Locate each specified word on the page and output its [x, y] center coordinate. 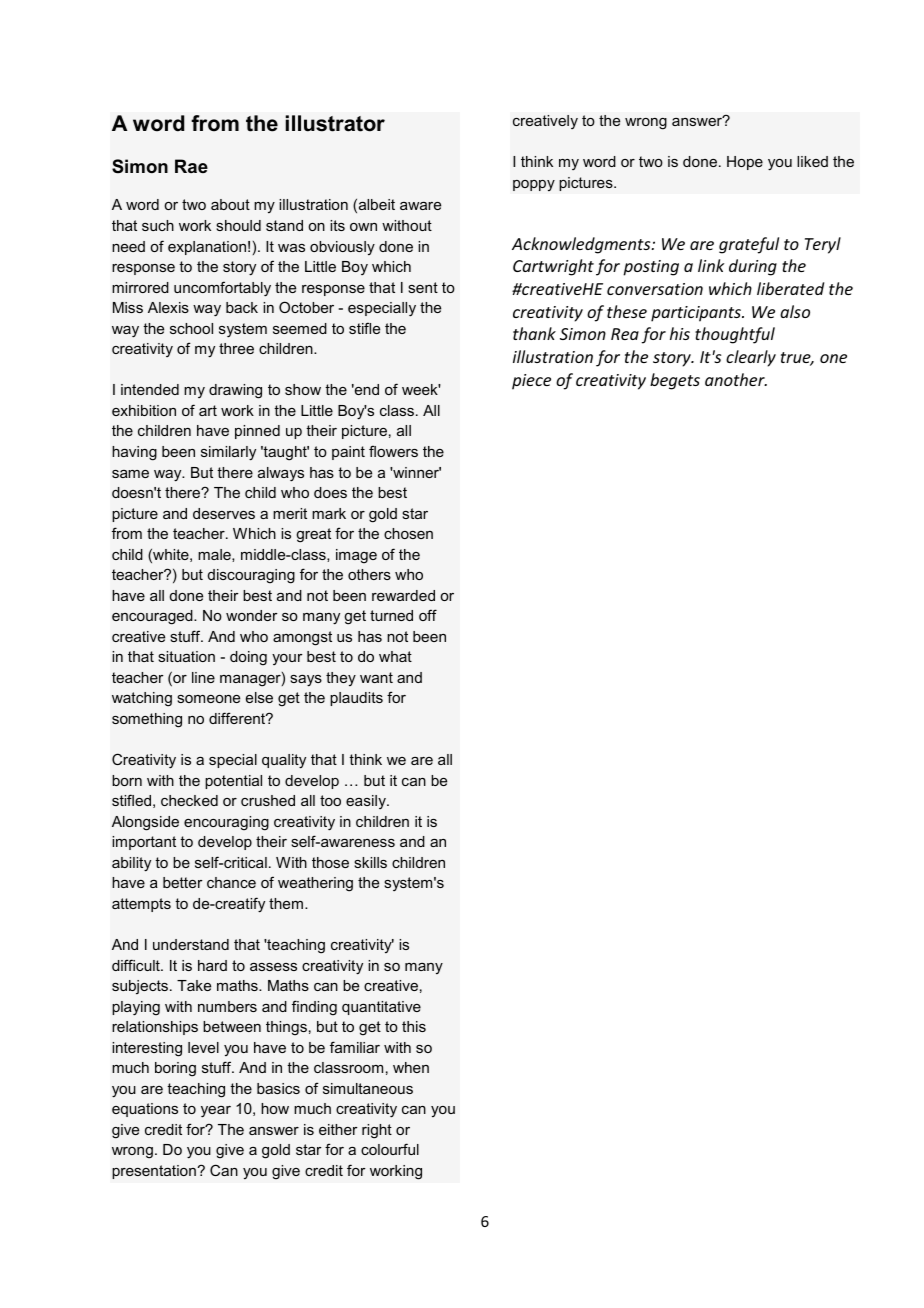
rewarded [403, 595]
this [414, 1026]
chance [231, 882]
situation [186, 656]
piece [531, 382]
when [411, 1067]
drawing [235, 391]
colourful [390, 1149]
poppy [534, 186]
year [216, 1112]
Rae [191, 166]
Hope [745, 163]
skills [370, 862]
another [736, 379]
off [428, 615]
